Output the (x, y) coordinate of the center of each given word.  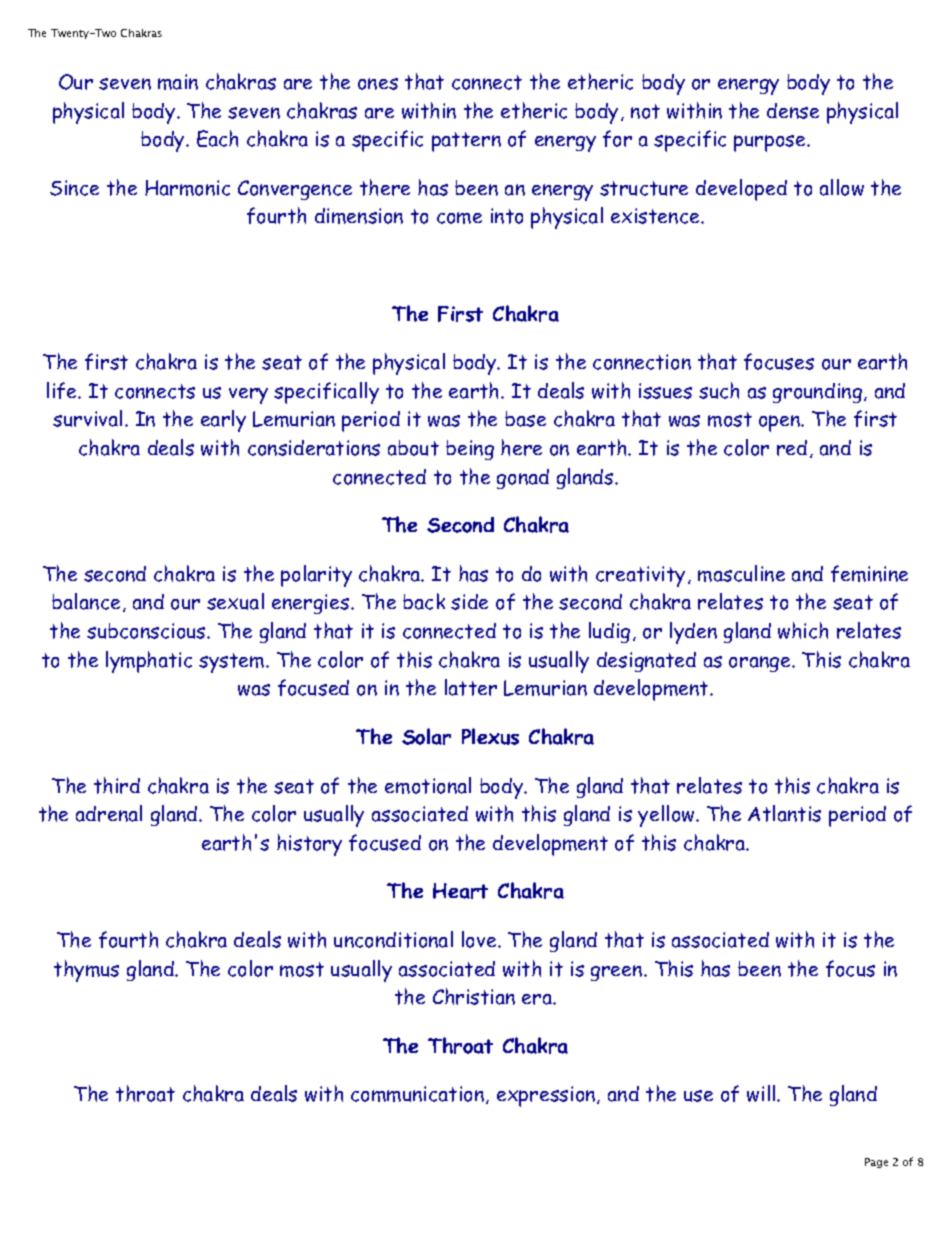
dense (793, 111)
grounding (817, 393)
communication (419, 1095)
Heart (460, 891)
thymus (86, 971)
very (248, 396)
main (178, 82)
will (762, 1093)
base (525, 419)
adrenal (109, 813)
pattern (466, 142)
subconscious (147, 631)
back (424, 601)
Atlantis (784, 813)
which (803, 630)
